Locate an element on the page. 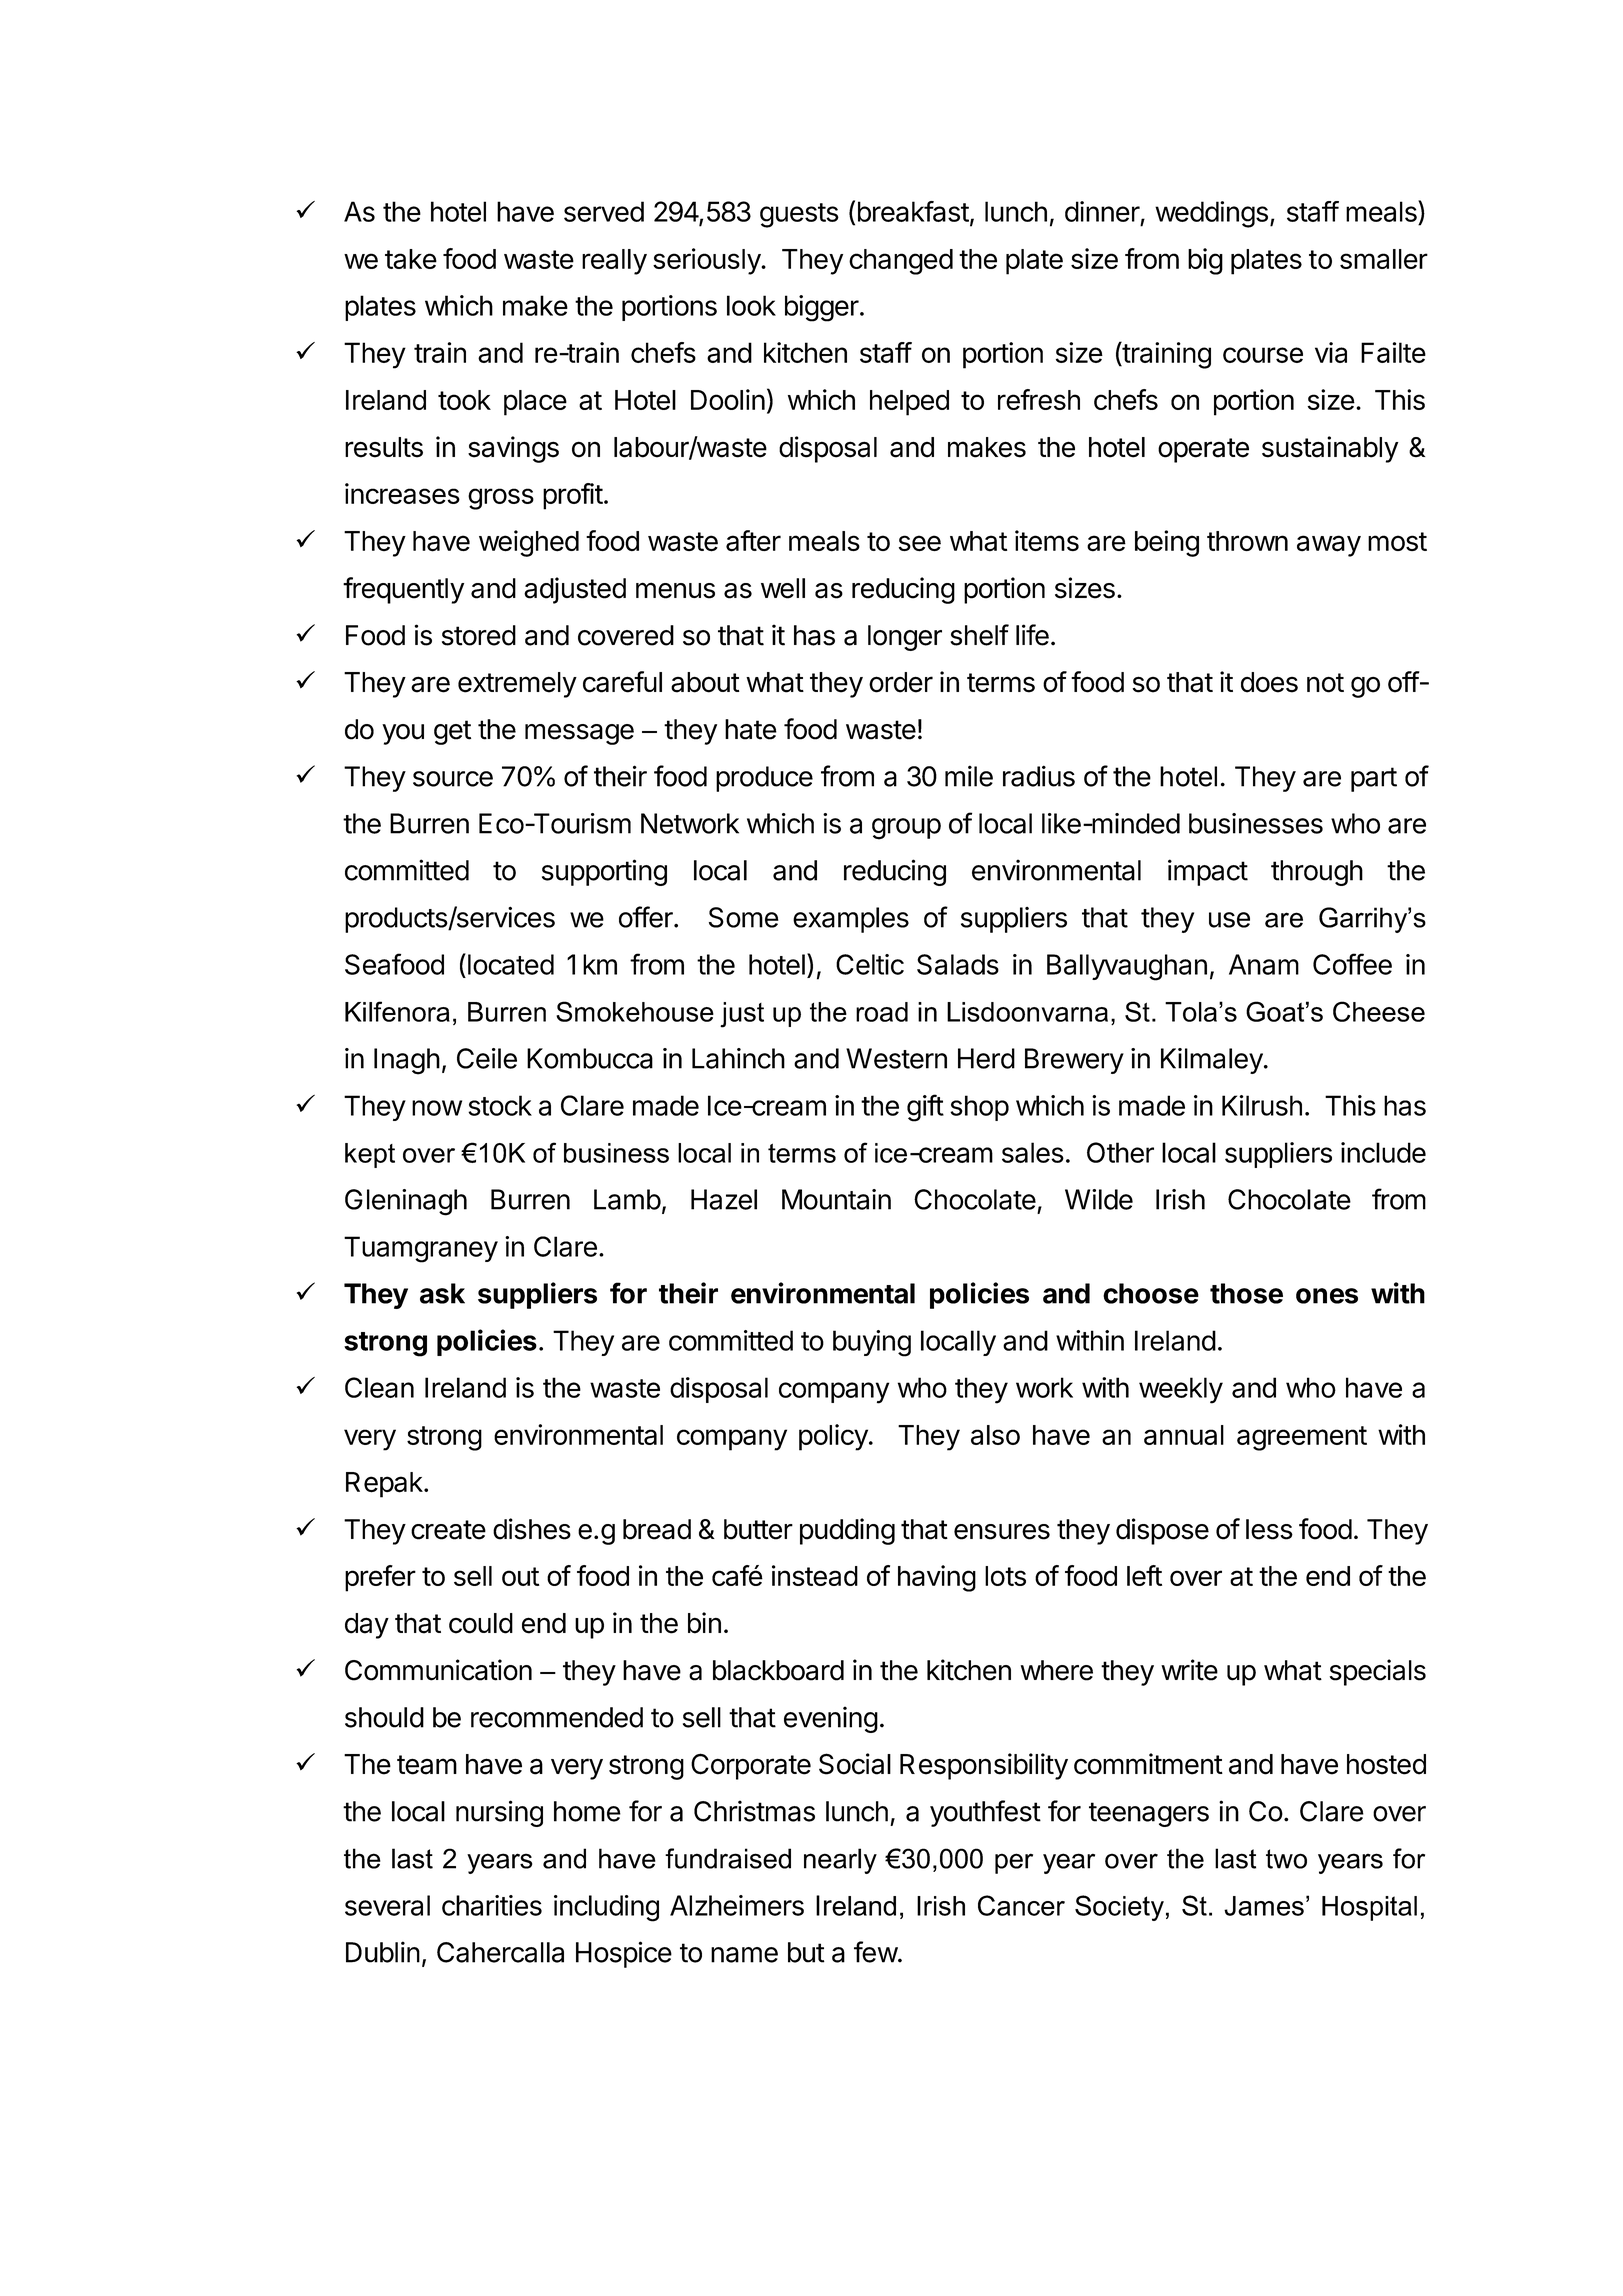 The image size is (1623, 2296). those is located at coordinates (1246, 1293).
